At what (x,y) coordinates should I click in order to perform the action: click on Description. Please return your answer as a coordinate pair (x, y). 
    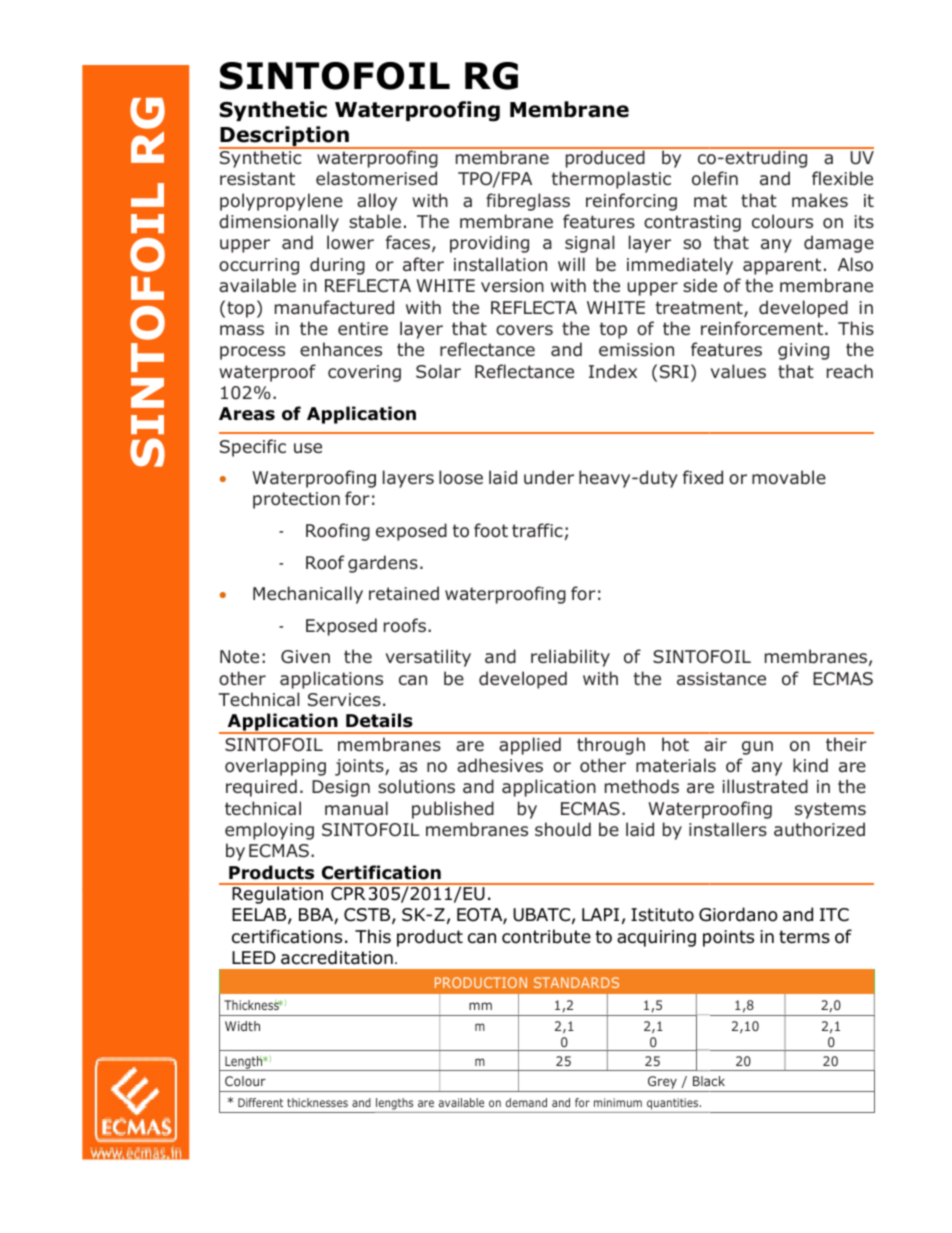
    Looking at the image, I should click on (285, 137).
